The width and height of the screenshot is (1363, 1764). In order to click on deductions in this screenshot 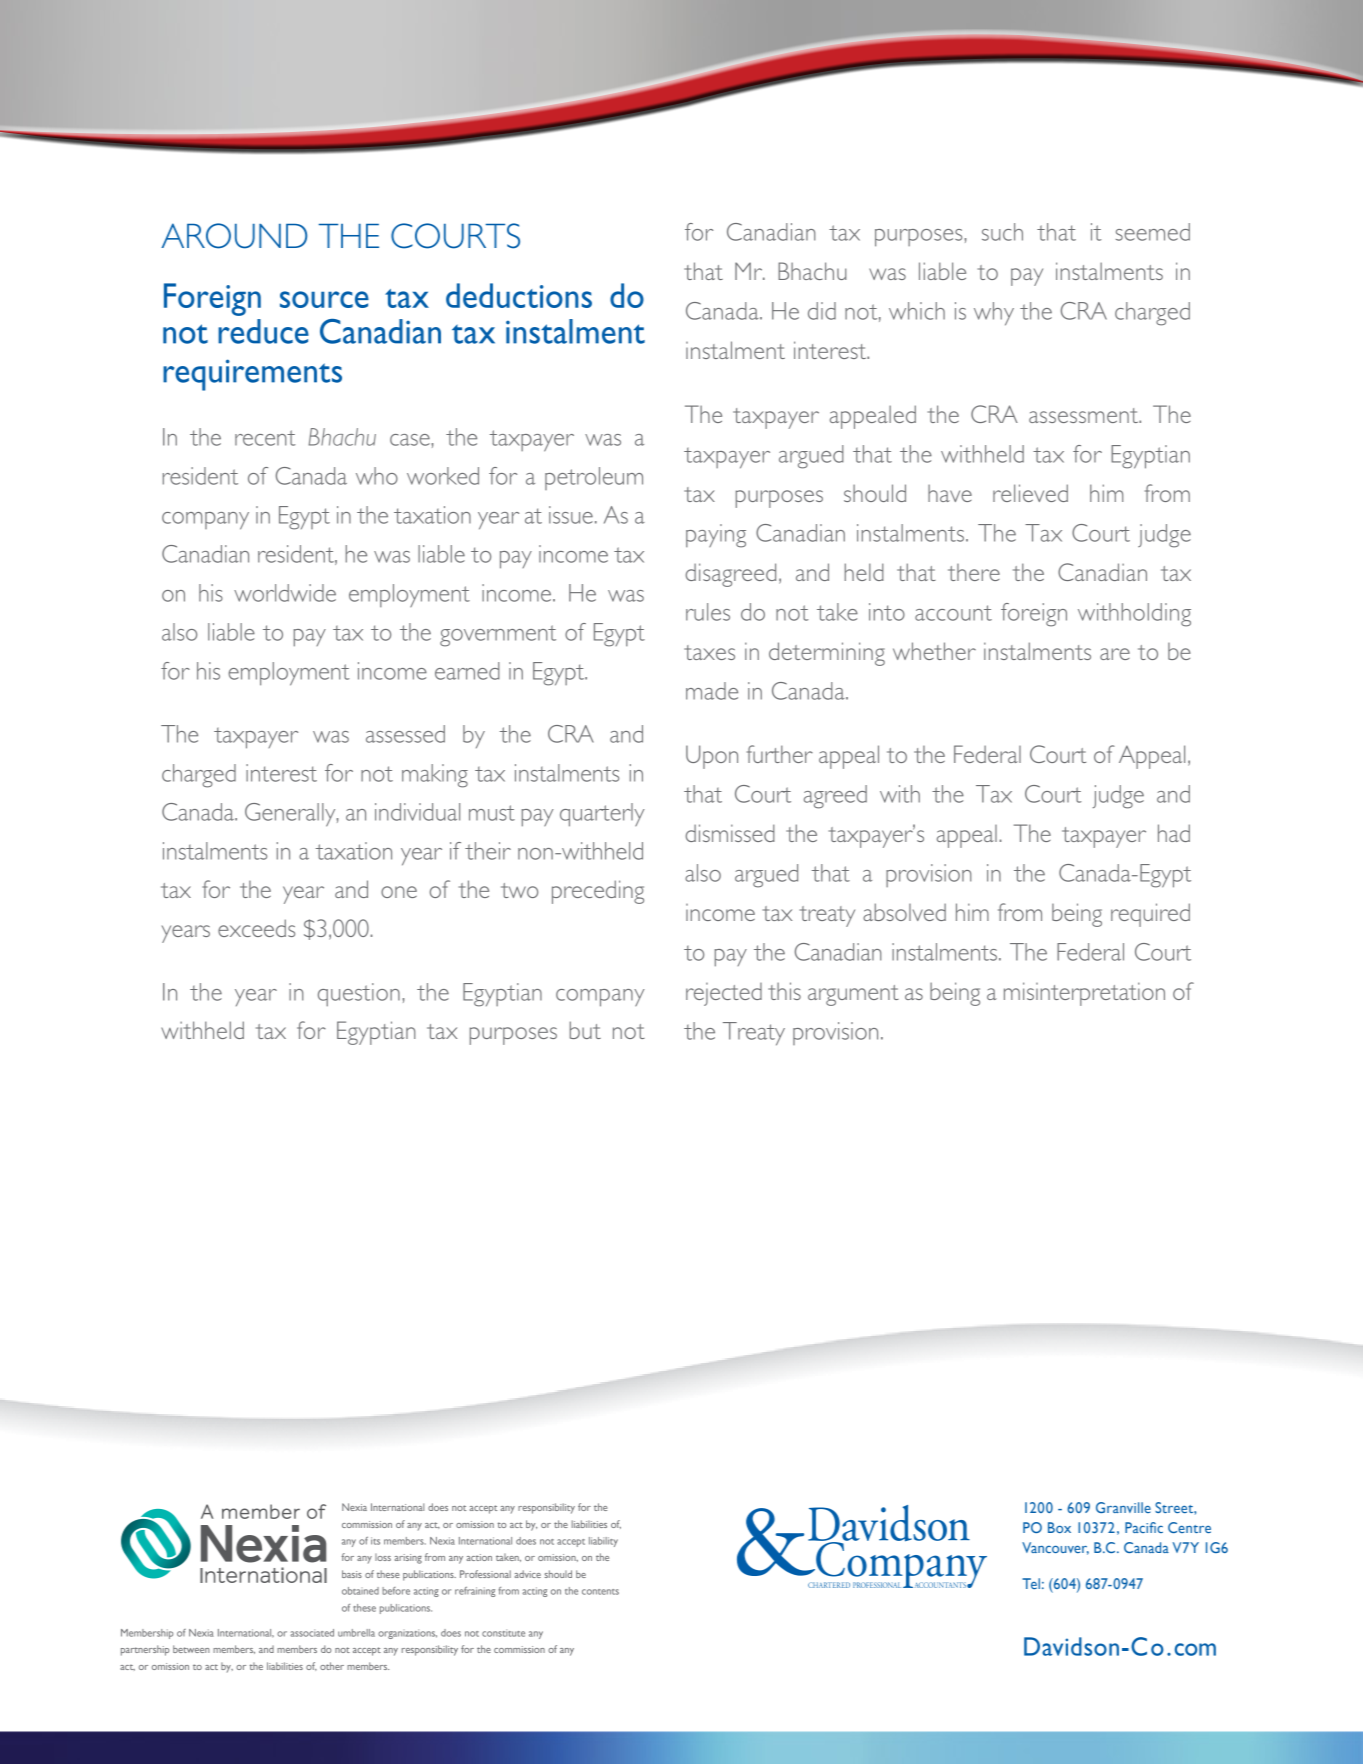, I will do `click(519, 295)`.
